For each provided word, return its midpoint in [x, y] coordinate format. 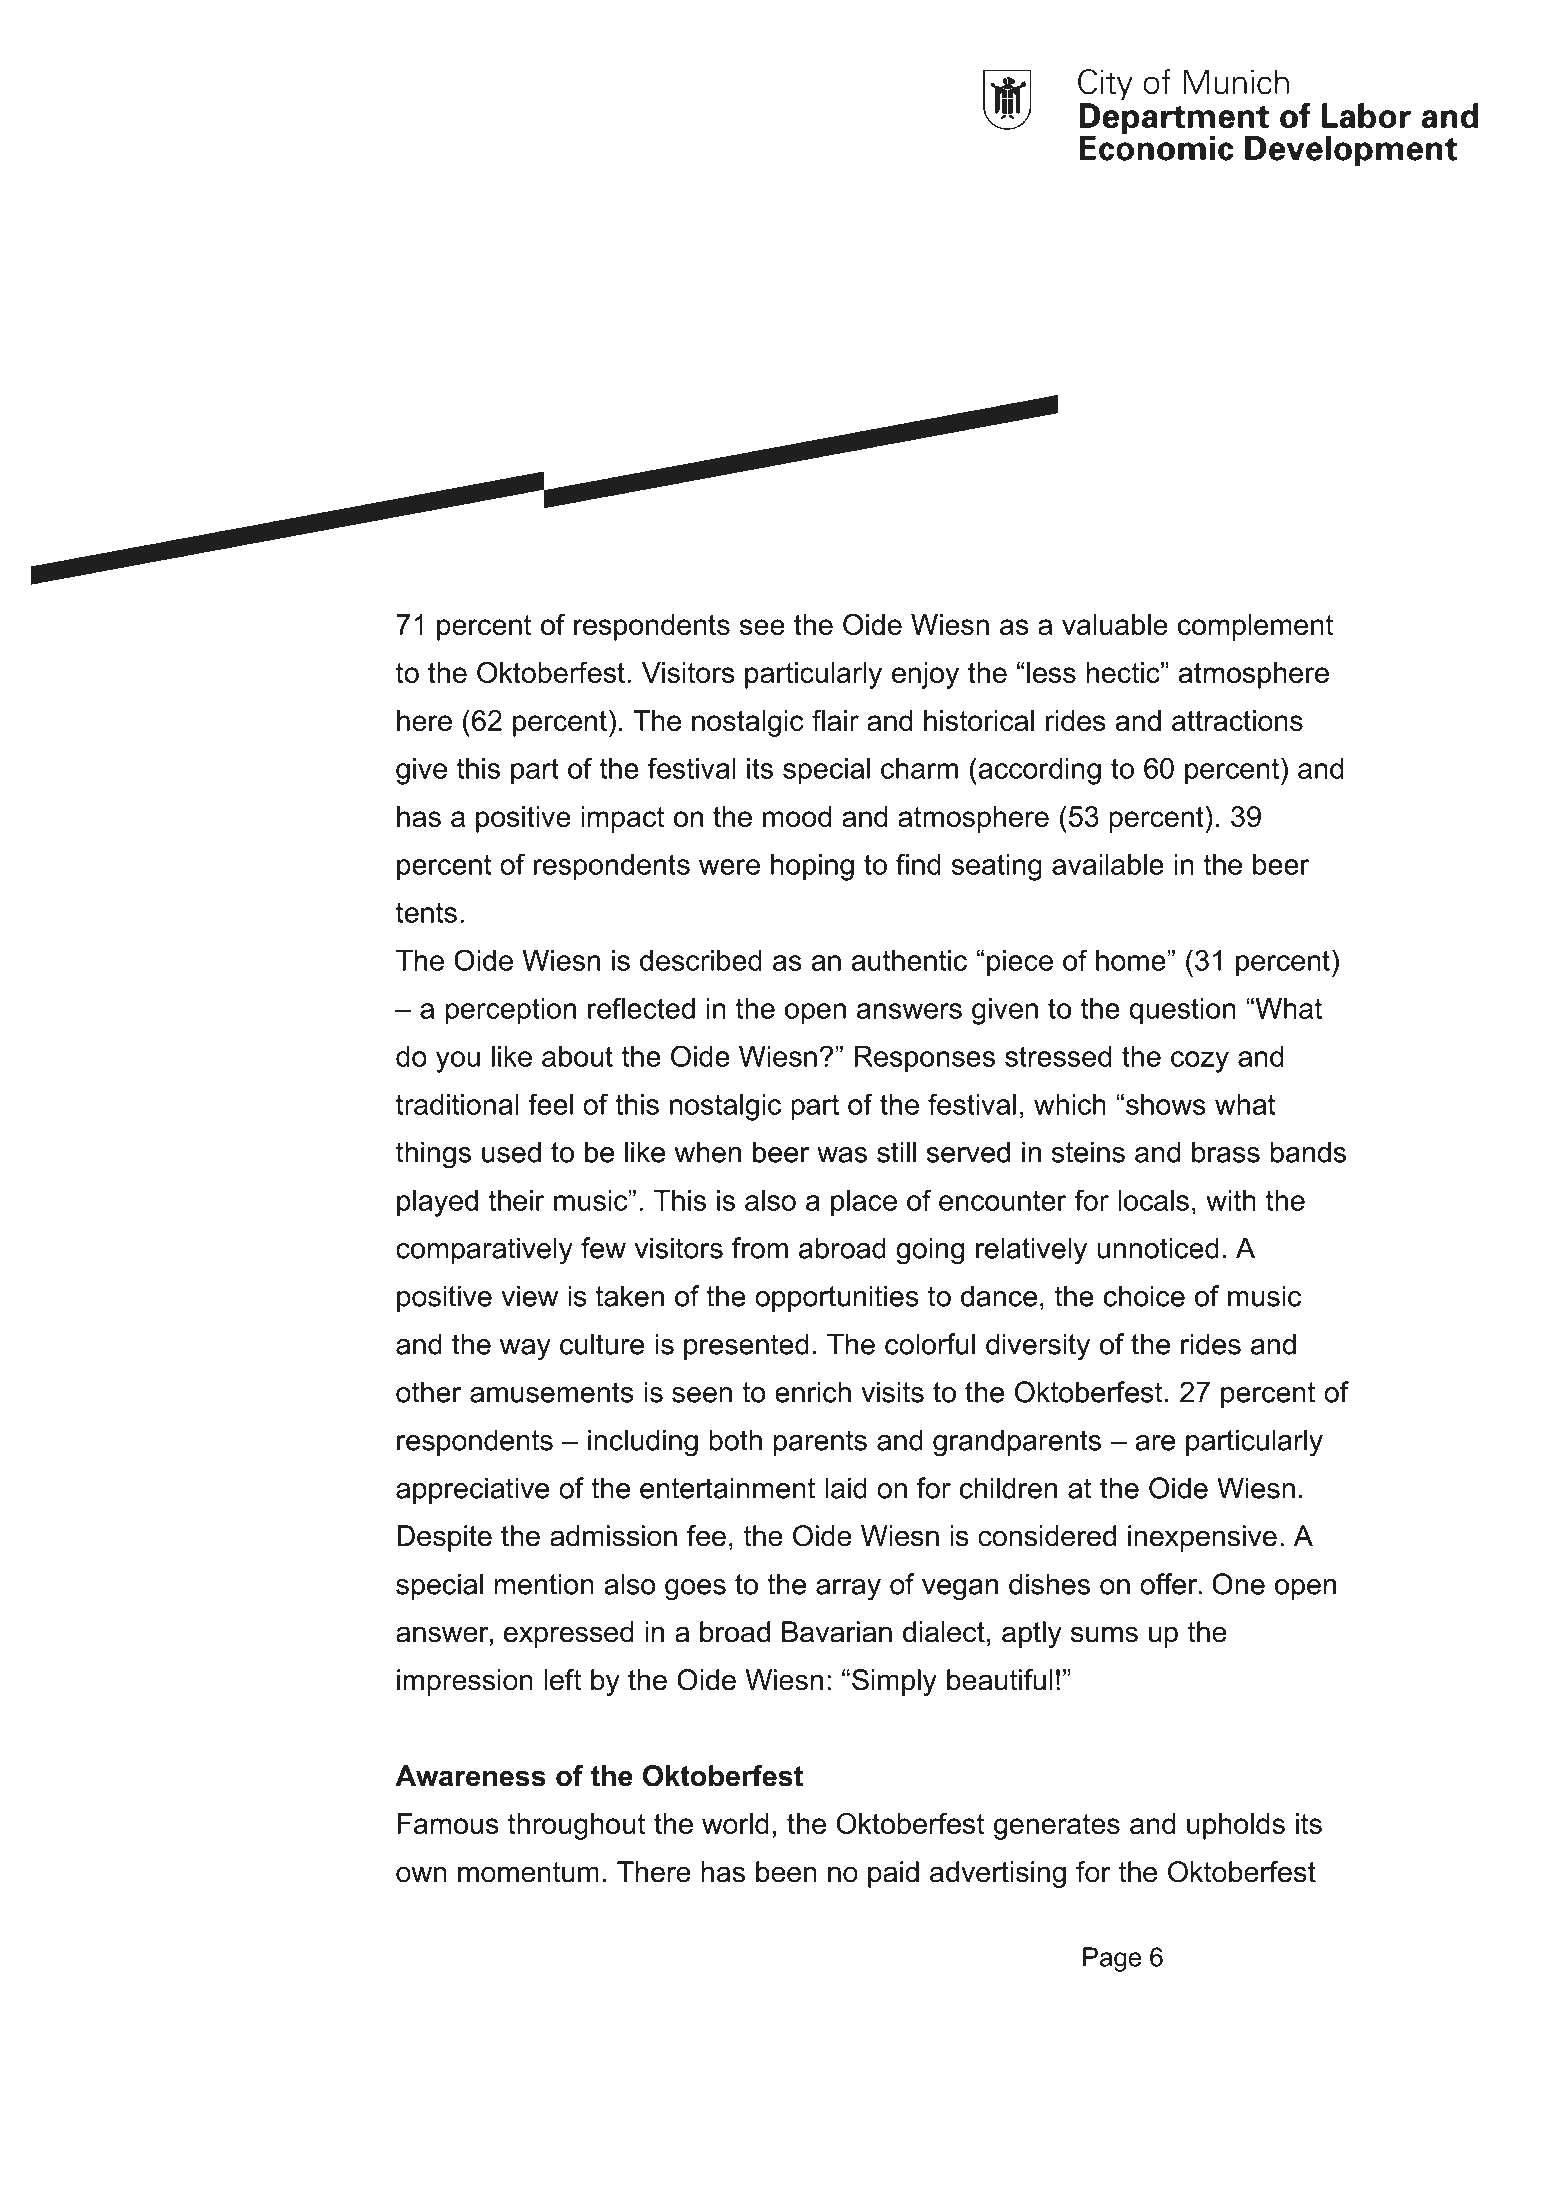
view [529, 1296]
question [1182, 1011]
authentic [909, 960]
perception [511, 1011]
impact [622, 819]
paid [893, 1874]
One [1238, 1584]
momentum [528, 1872]
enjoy [925, 675]
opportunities [837, 1298]
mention [544, 1584]
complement [1255, 627]
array [848, 1590]
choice [1144, 1296]
